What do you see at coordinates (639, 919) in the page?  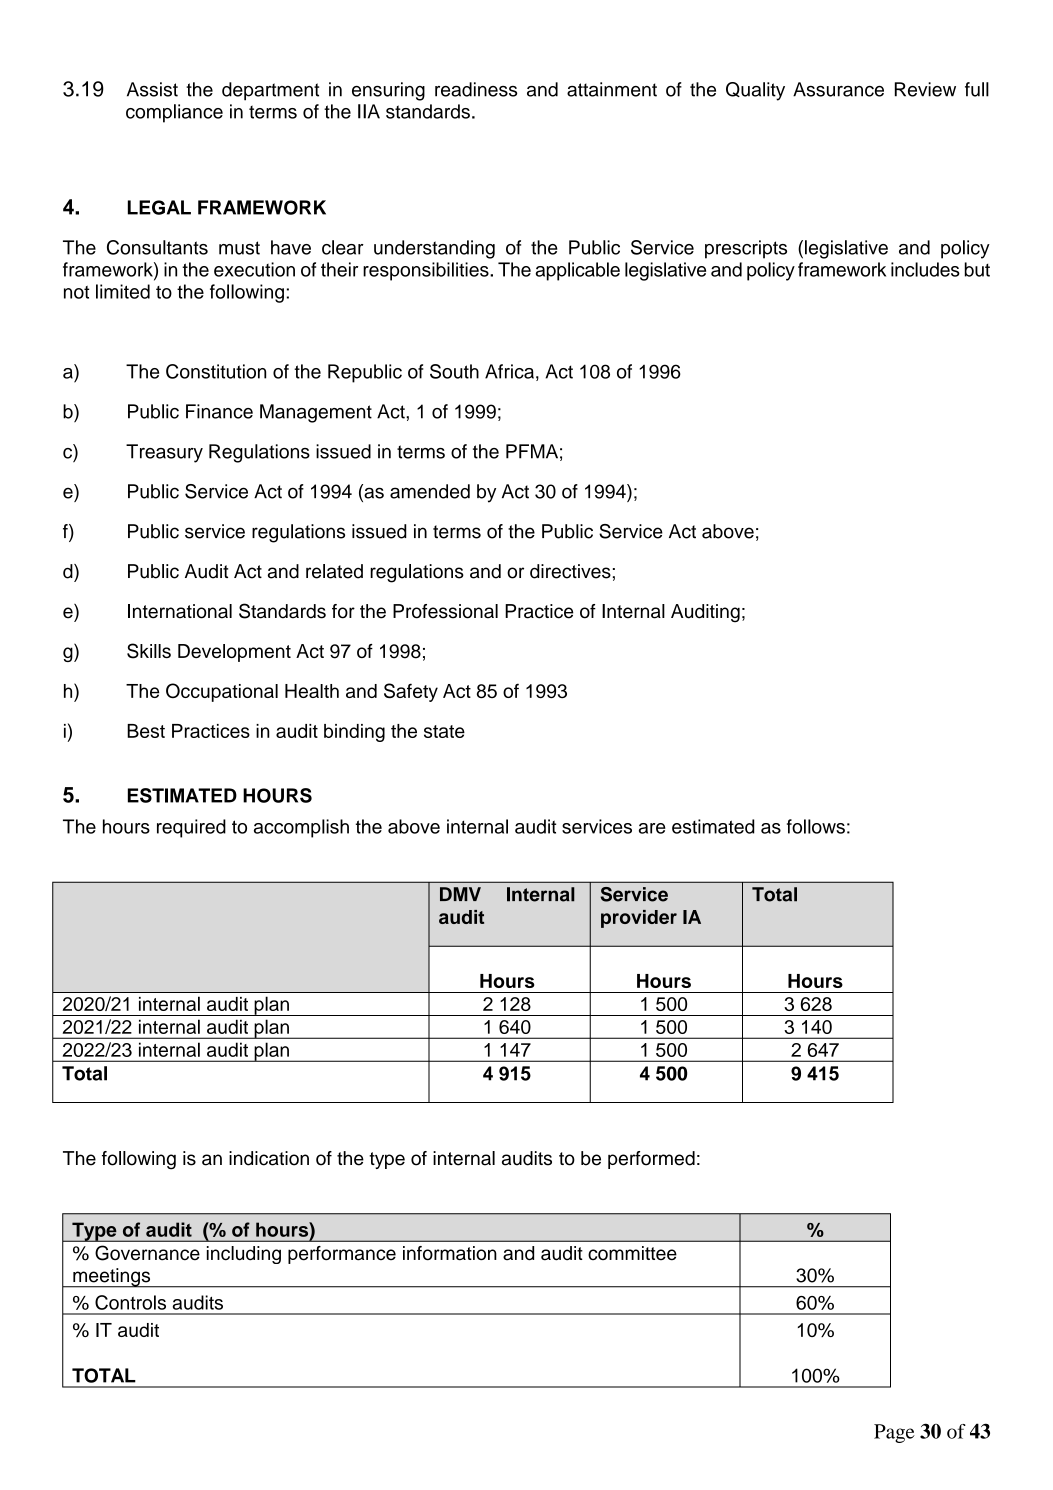 I see `provider` at bounding box center [639, 919].
